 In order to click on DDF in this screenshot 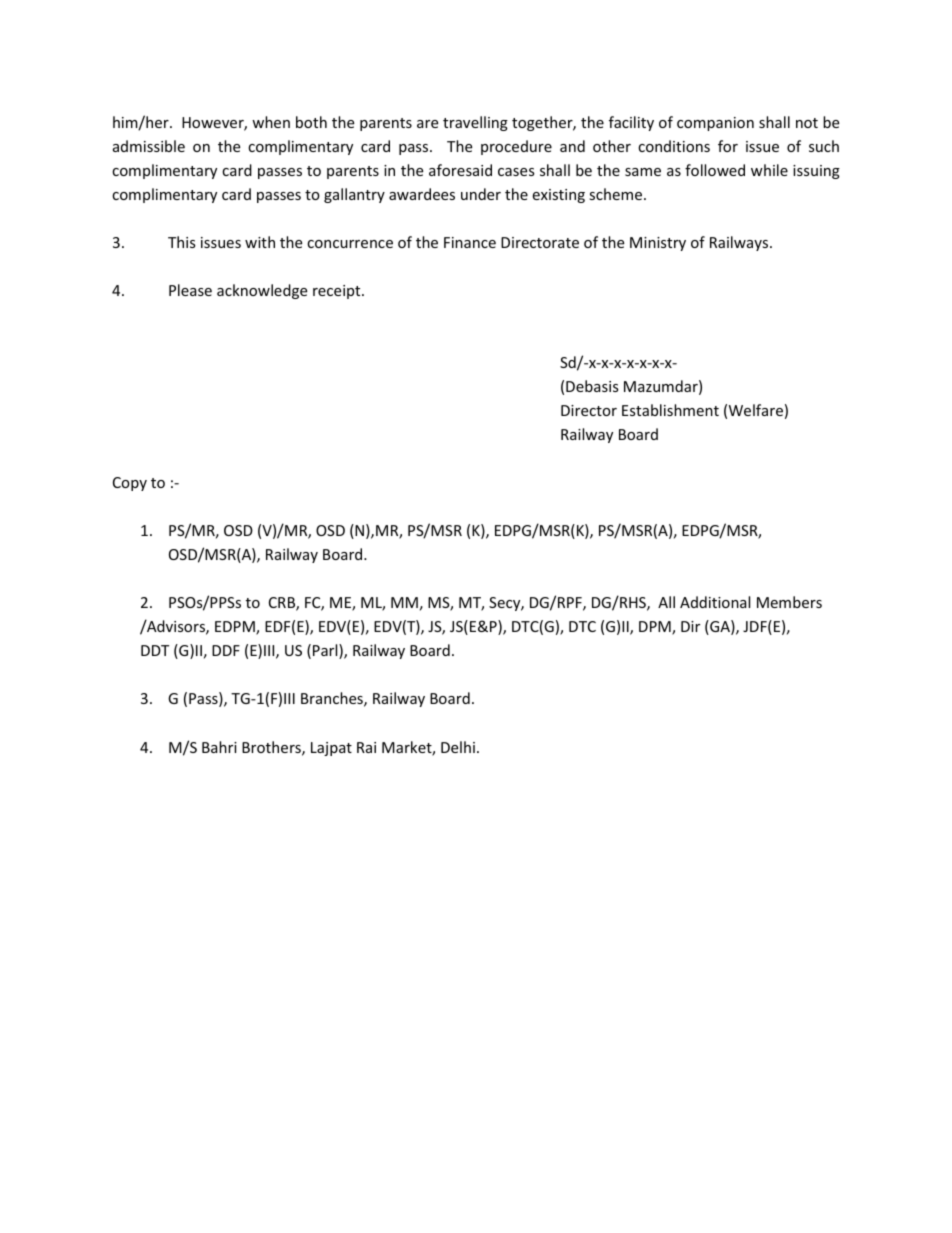, I will do `click(226, 650)`.
